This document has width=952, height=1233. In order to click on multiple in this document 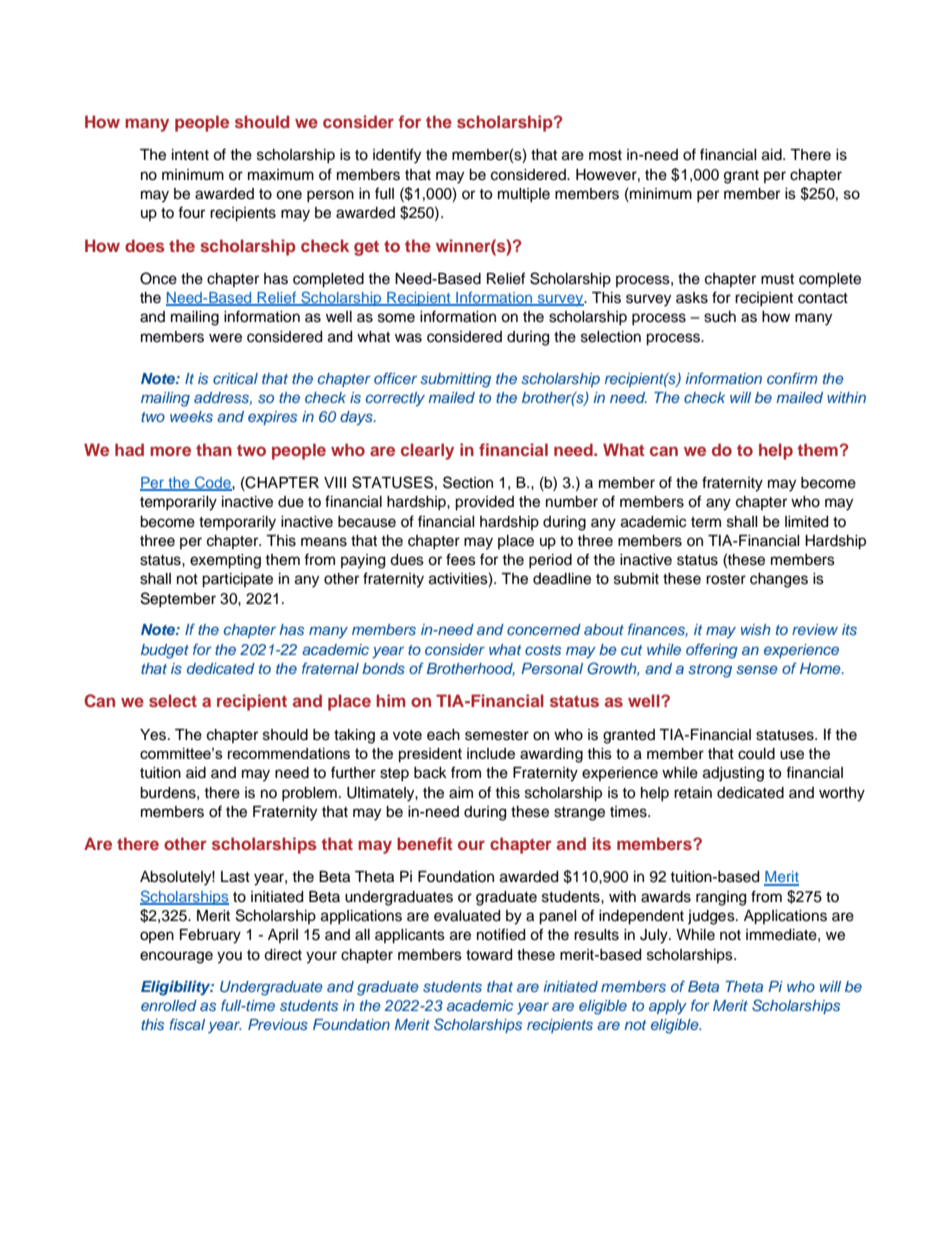, I will do `click(524, 195)`.
